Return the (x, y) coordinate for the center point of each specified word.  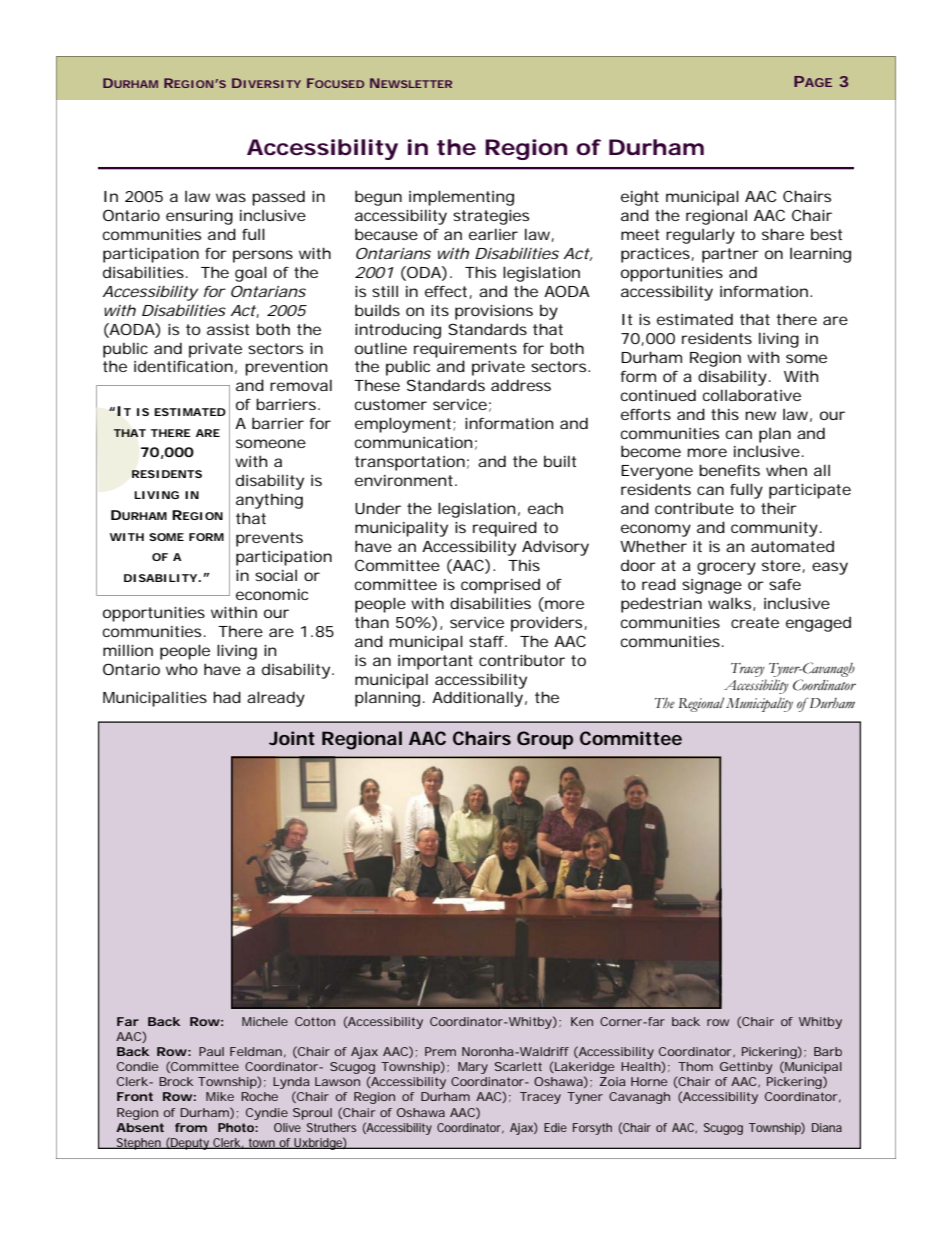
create (755, 622)
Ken (582, 1021)
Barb (828, 1051)
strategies (491, 217)
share (783, 234)
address (521, 385)
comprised (500, 586)
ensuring (199, 217)
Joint (292, 738)
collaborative (752, 395)
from (191, 1127)
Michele (265, 1021)
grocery (726, 568)
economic (272, 594)
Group (545, 740)
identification (183, 366)
